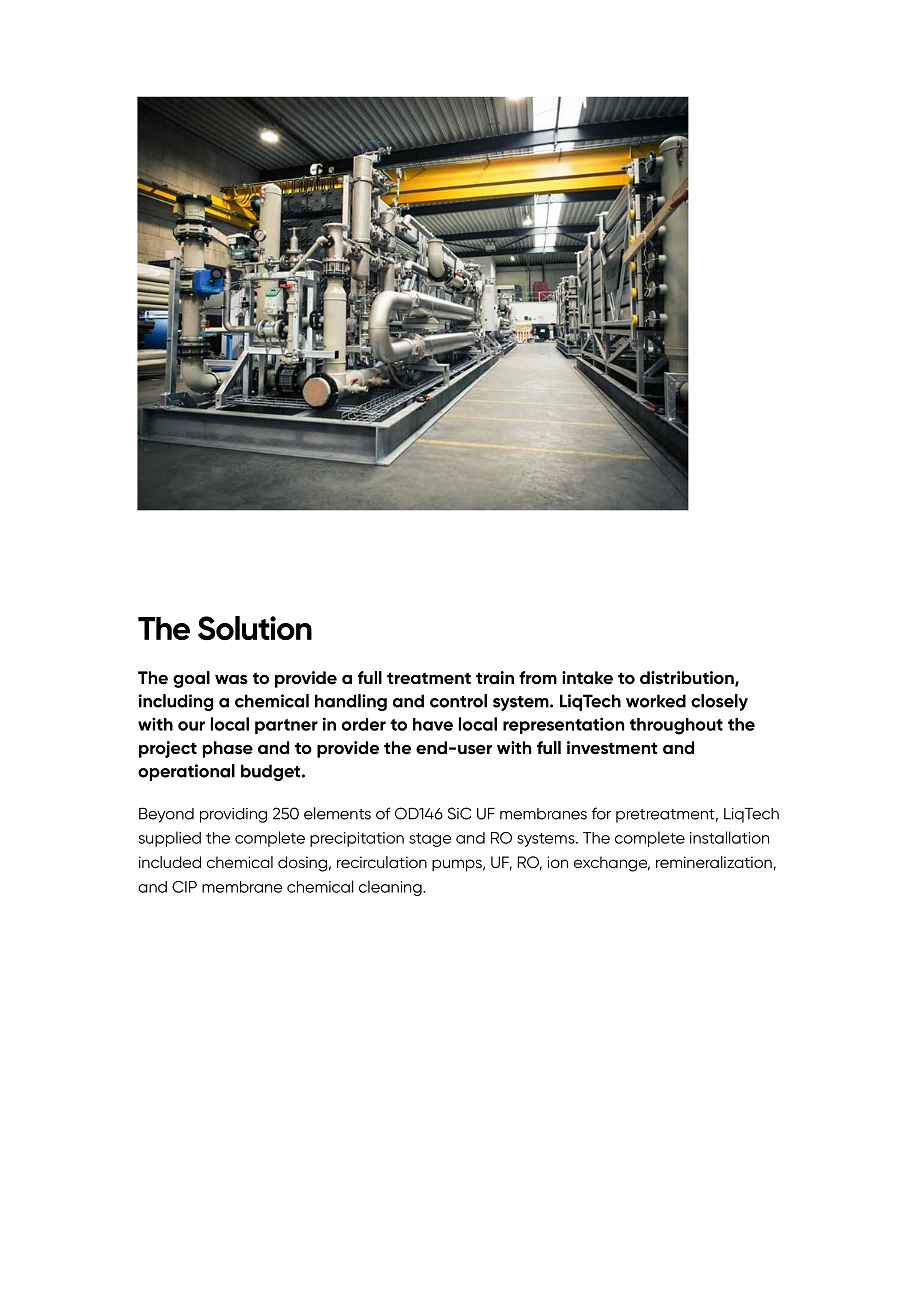 The height and width of the screenshot is (1308, 924). What do you see at coordinates (587, 678) in the screenshot?
I see `intake` at bounding box center [587, 678].
